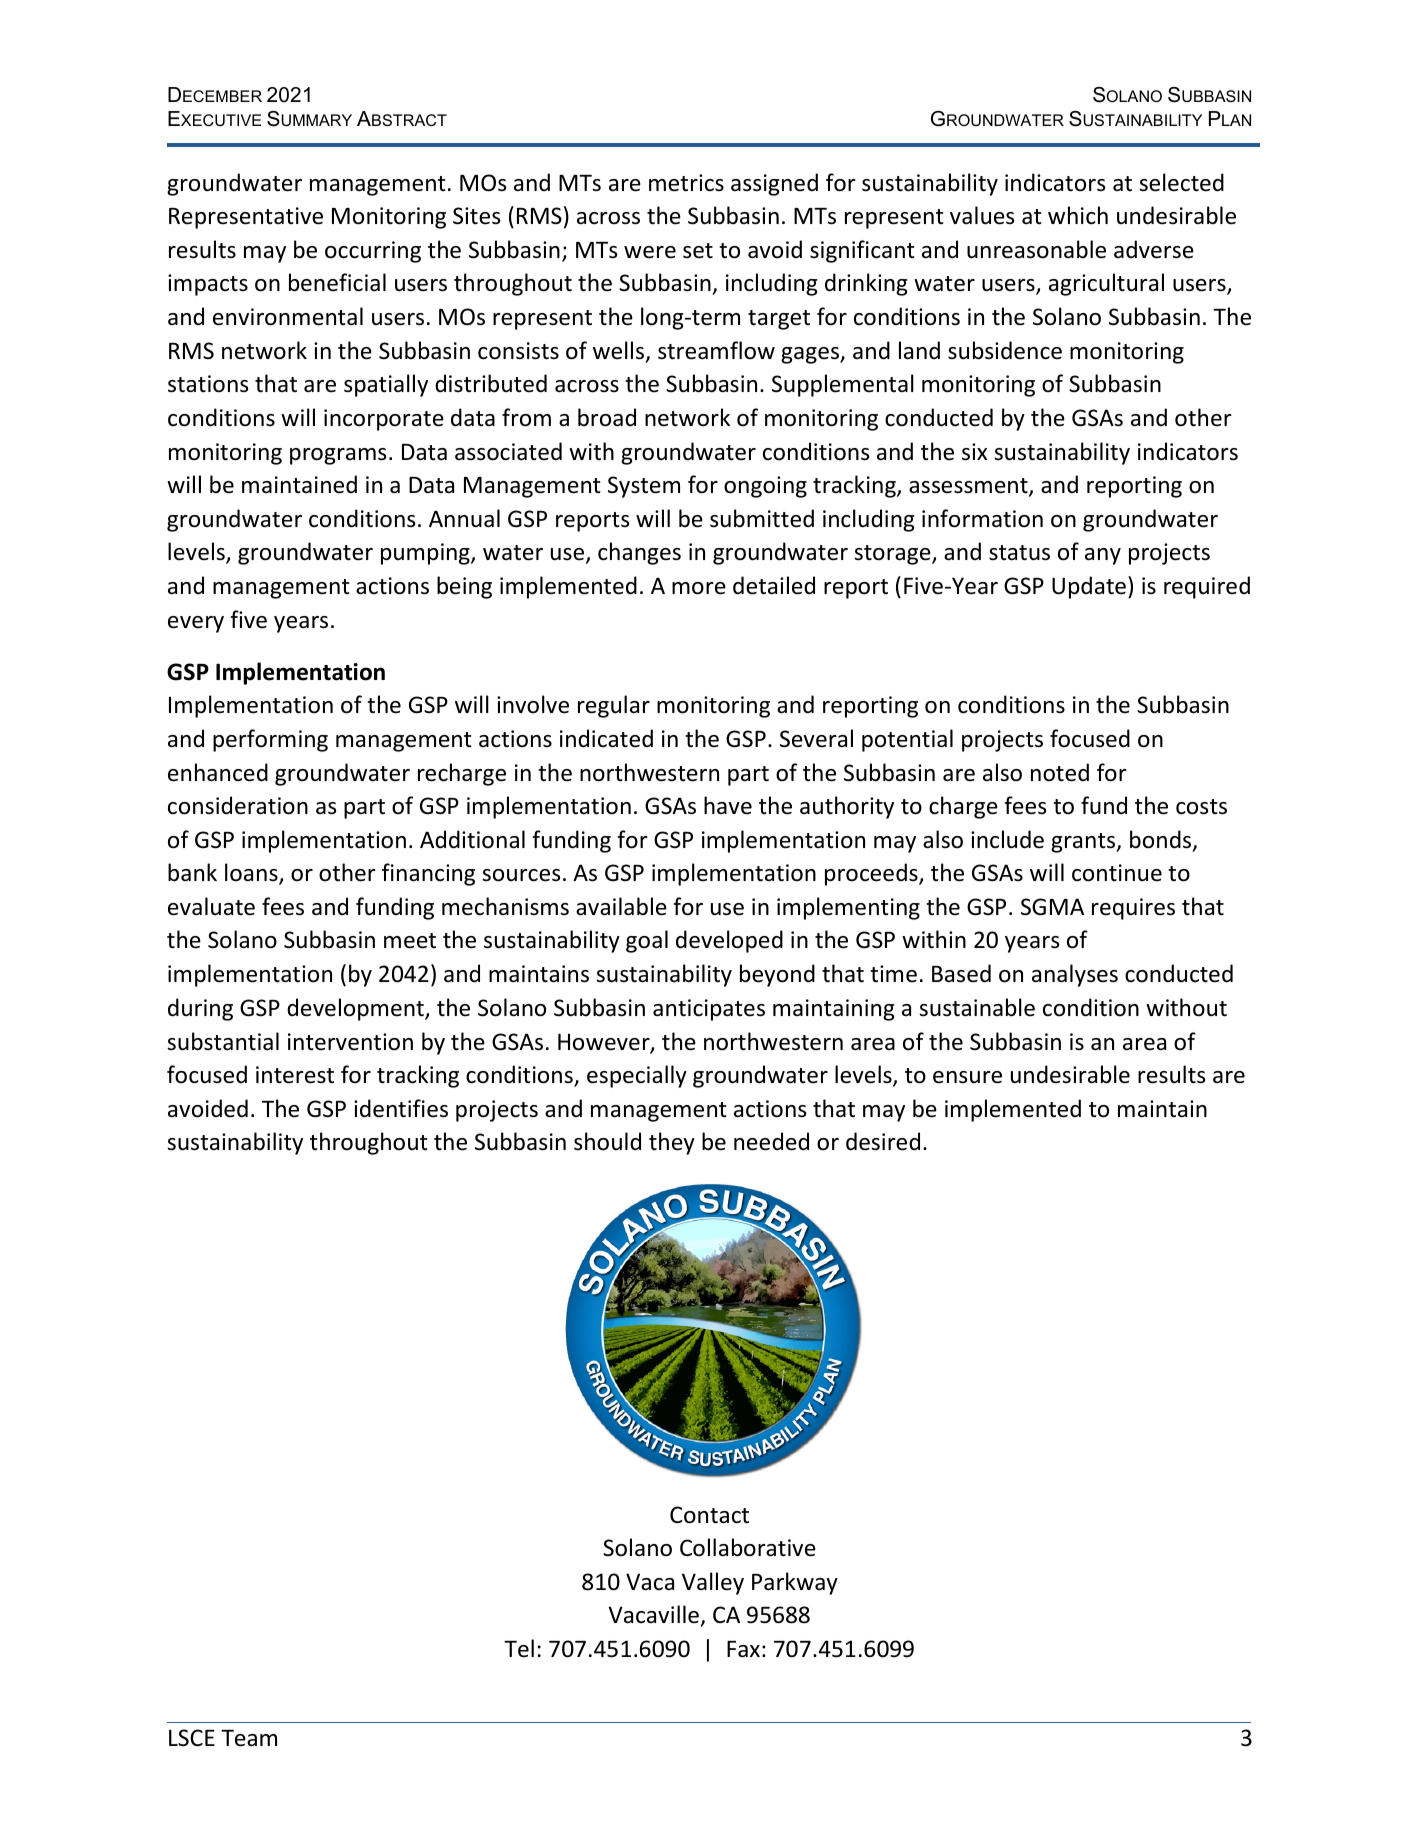 The height and width of the screenshot is (1837, 1420). I want to click on developed, so click(729, 941).
